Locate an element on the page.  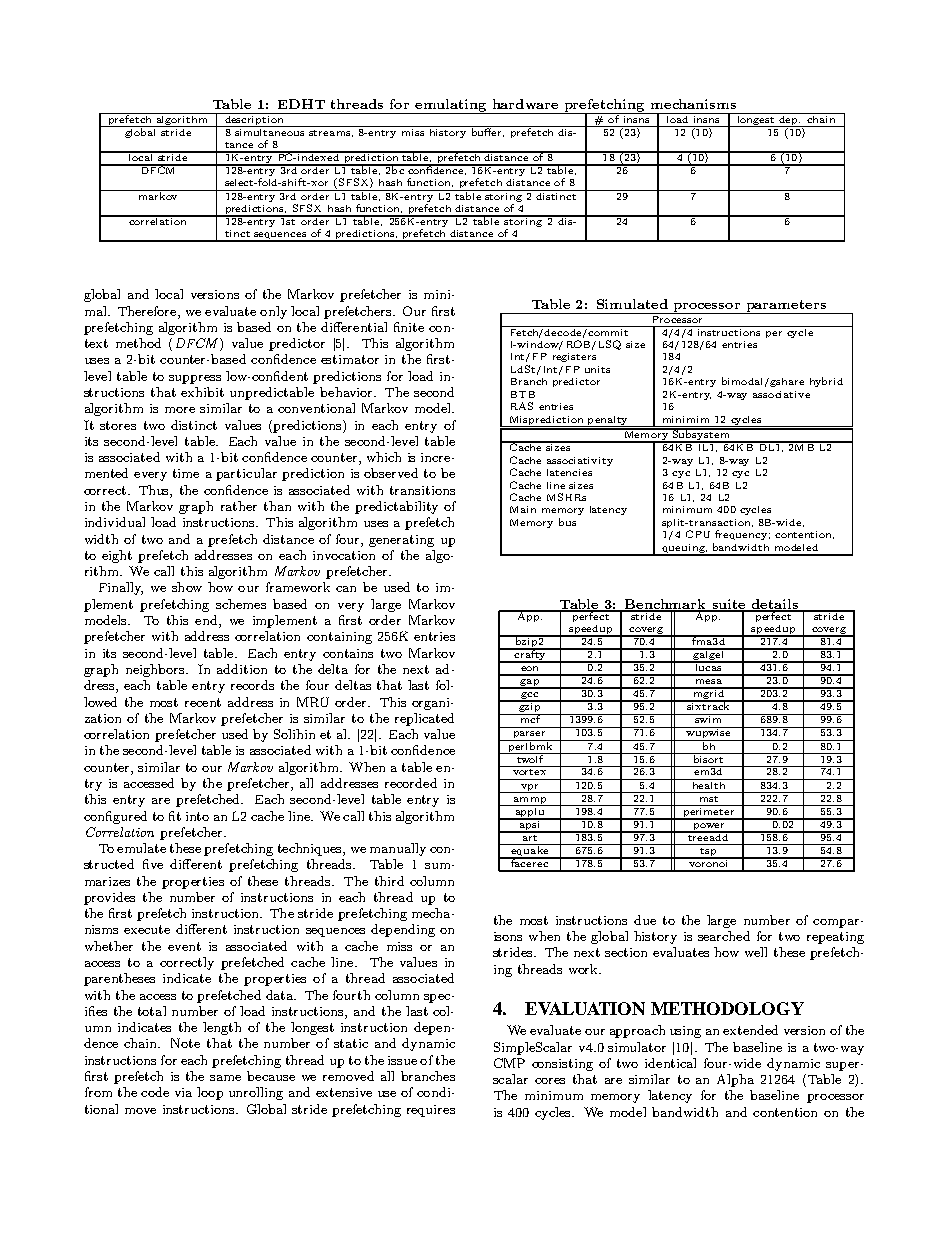
time is located at coordinates (186, 473).
